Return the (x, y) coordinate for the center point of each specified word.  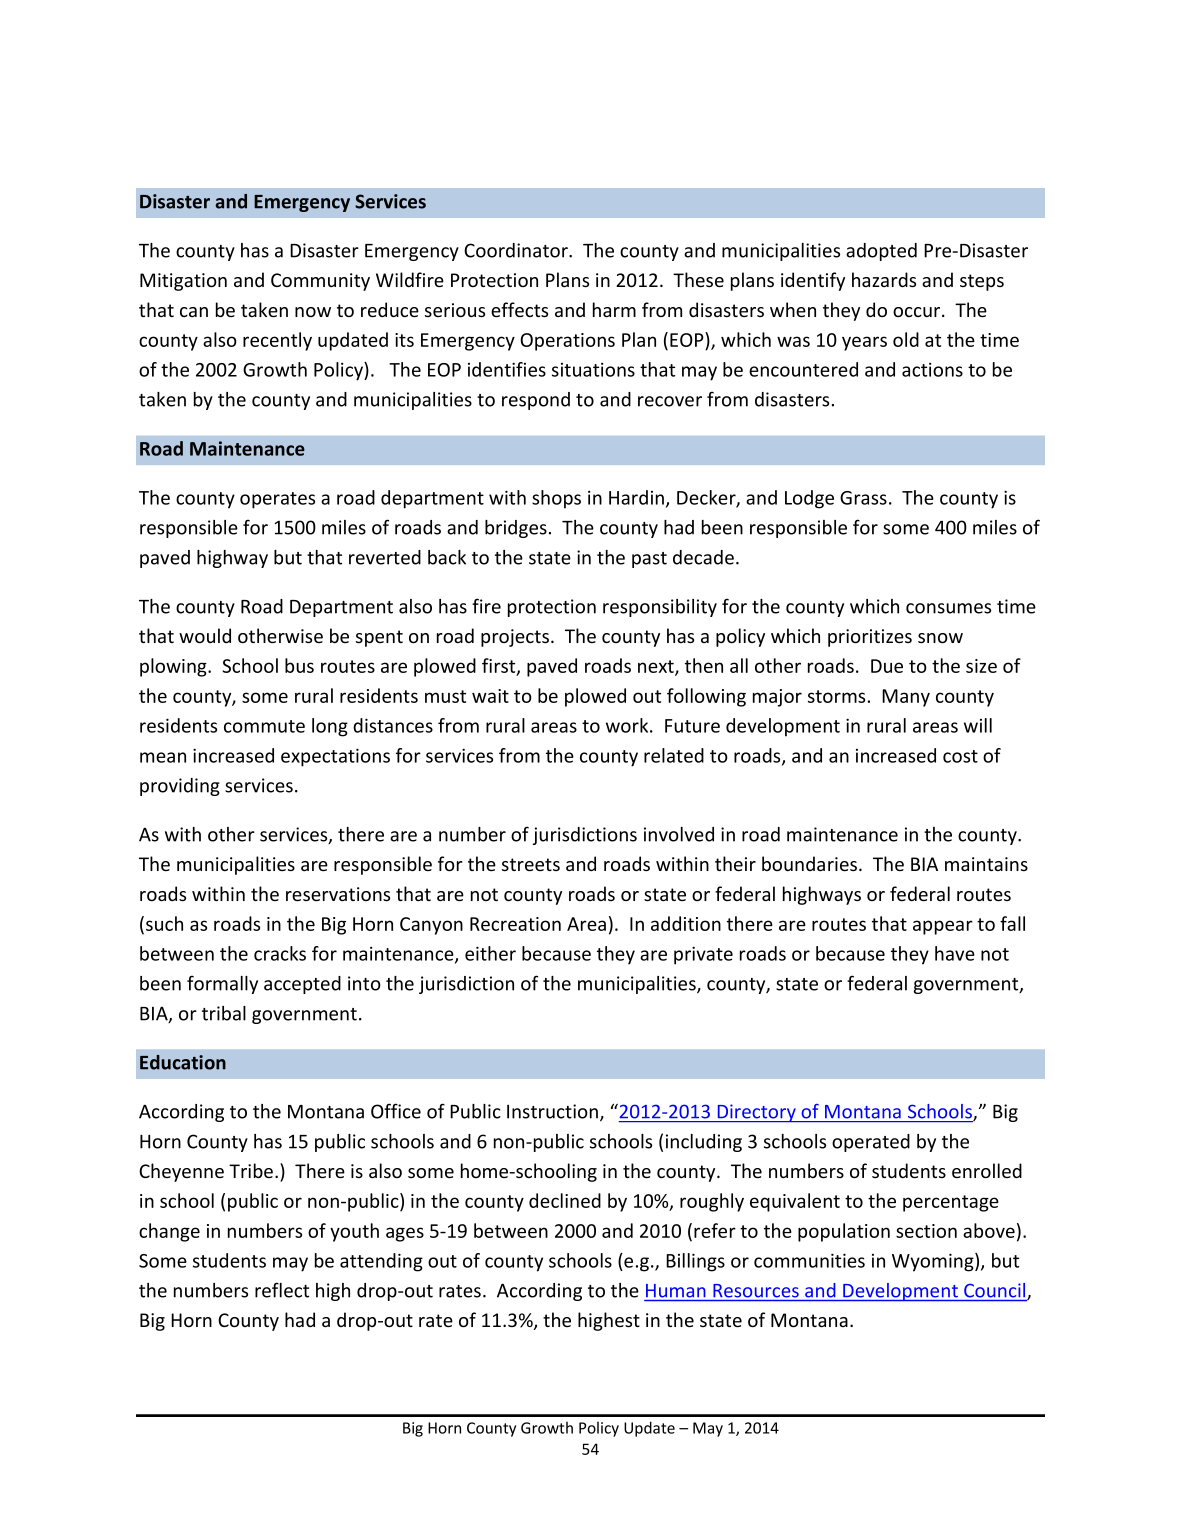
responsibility (660, 608)
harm (614, 309)
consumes (948, 608)
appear (943, 927)
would (205, 635)
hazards (884, 279)
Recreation (515, 924)
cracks (280, 953)
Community (320, 282)
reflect (282, 1290)
